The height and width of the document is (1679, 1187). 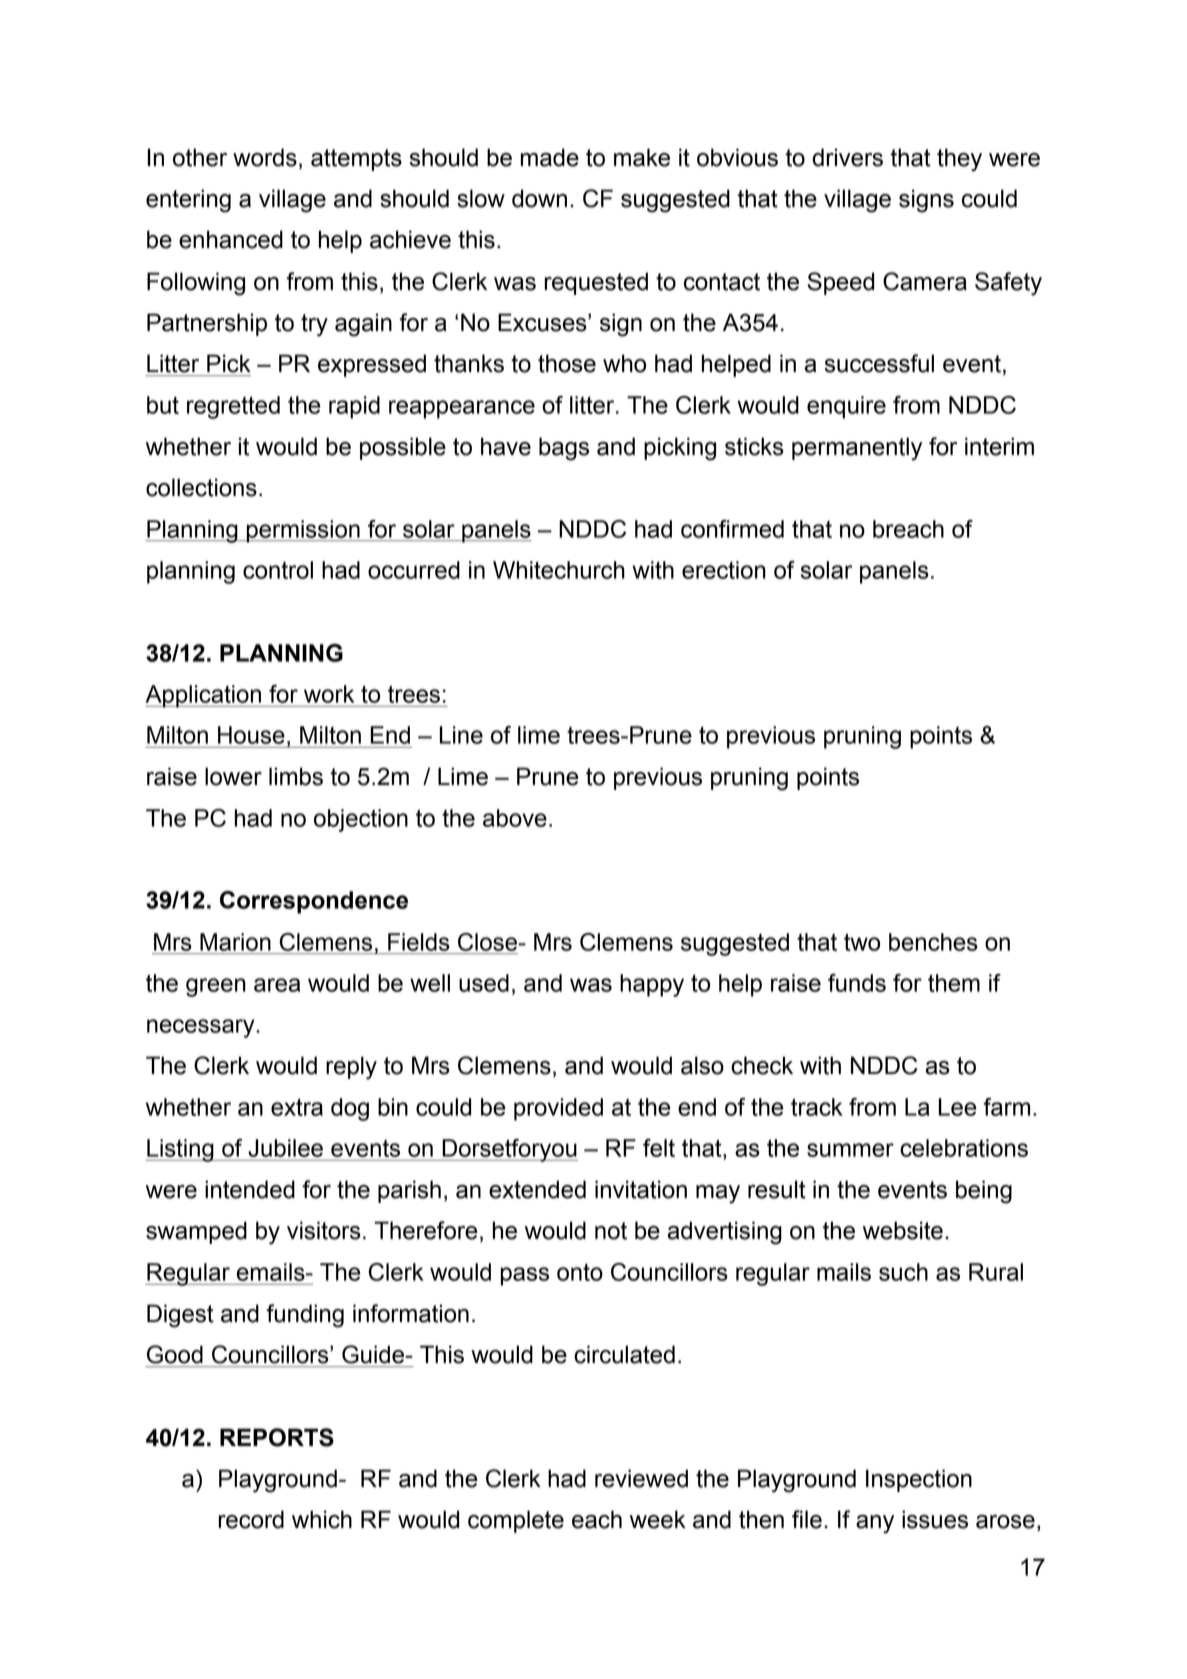 What do you see at coordinates (303, 531) in the document?
I see `permission` at bounding box center [303, 531].
